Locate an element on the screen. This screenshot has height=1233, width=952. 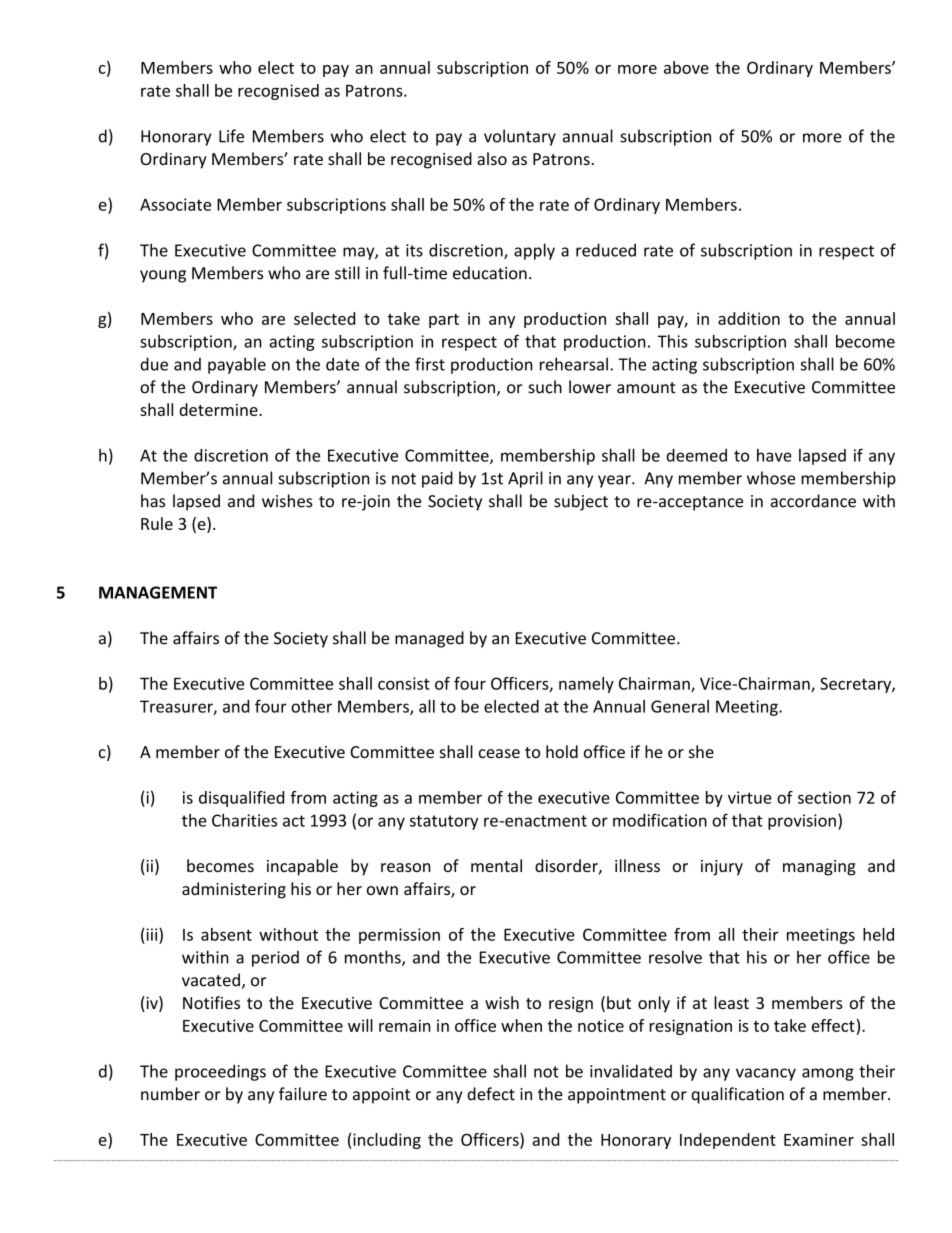
proceedings is located at coordinates (220, 1072).
